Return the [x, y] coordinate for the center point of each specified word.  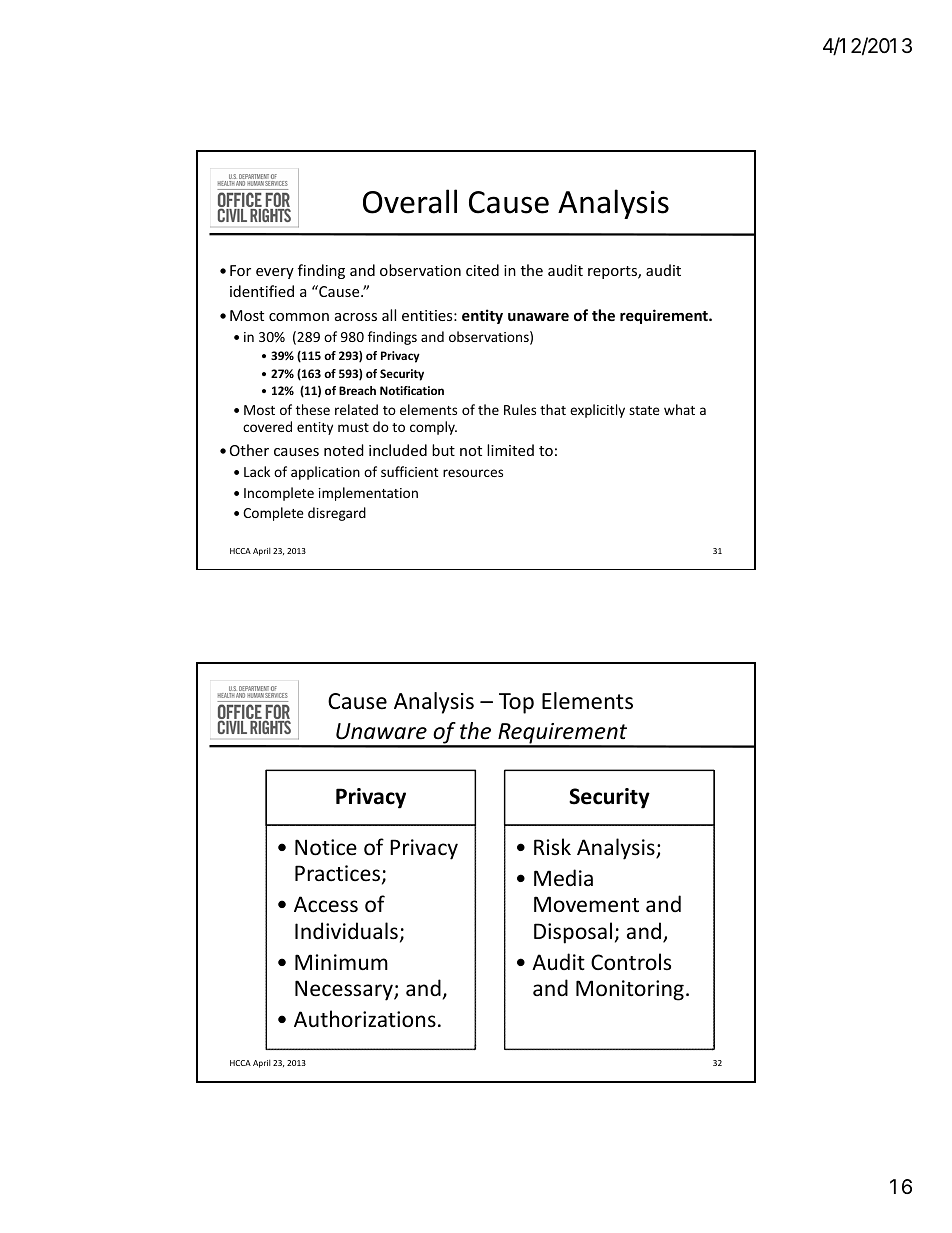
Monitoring [630, 990]
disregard [337, 514]
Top [516, 703]
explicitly [597, 411]
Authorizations [365, 1019]
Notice [326, 847]
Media [563, 878]
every [275, 273]
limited [510, 450]
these [313, 409]
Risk [552, 846]
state [644, 410]
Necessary [345, 990]
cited [482, 270]
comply [433, 428]
